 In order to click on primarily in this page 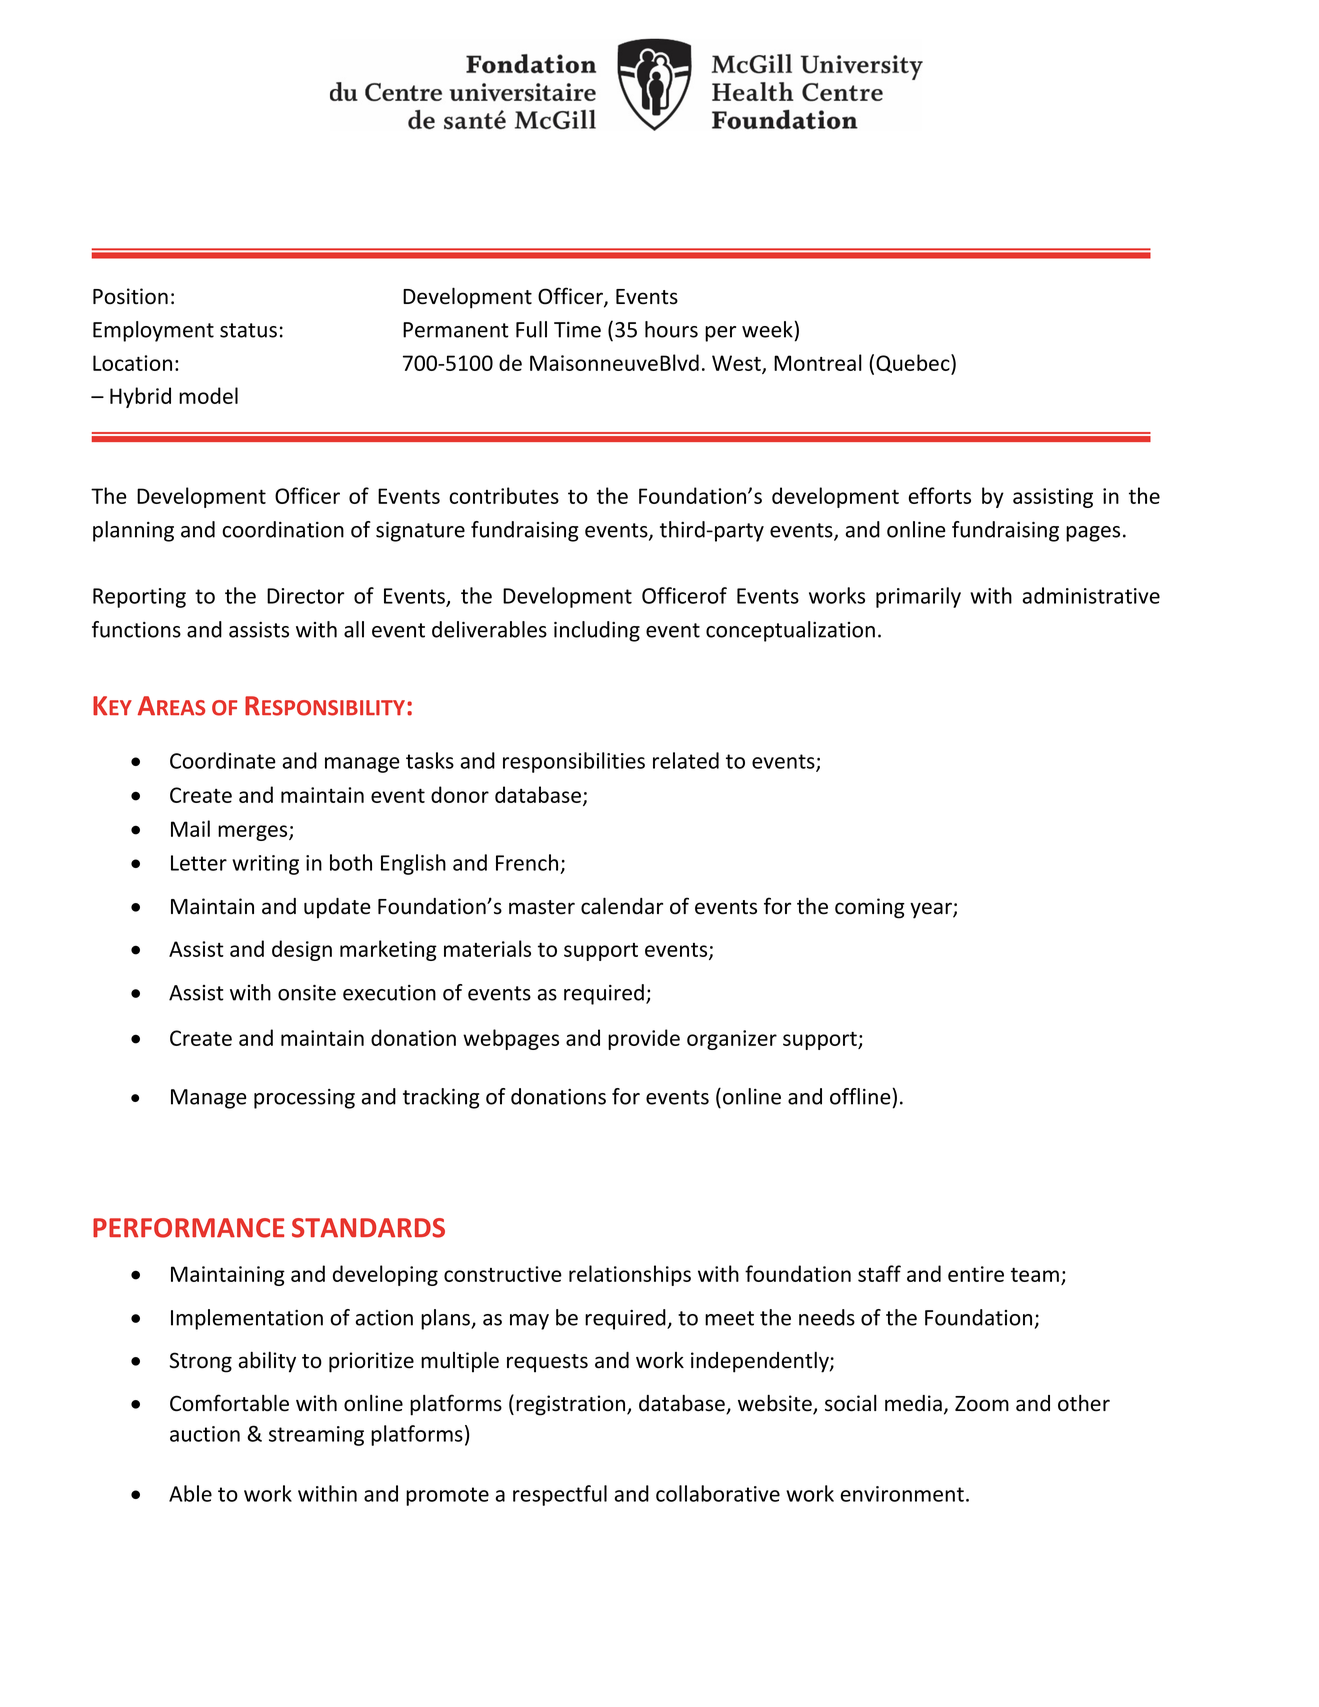, I will do `click(918, 597)`.
